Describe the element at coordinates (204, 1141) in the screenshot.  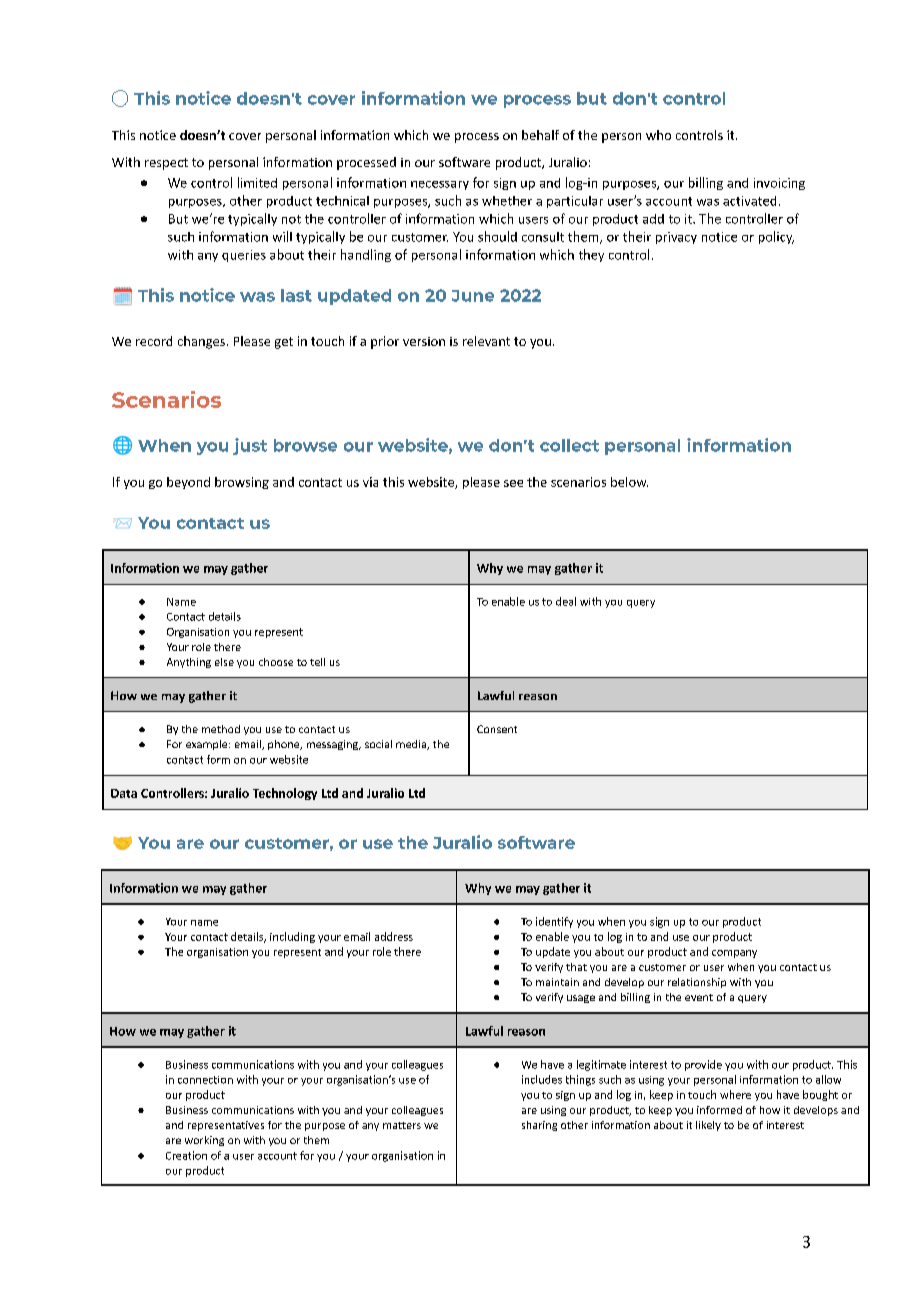
I see `working` at that location.
